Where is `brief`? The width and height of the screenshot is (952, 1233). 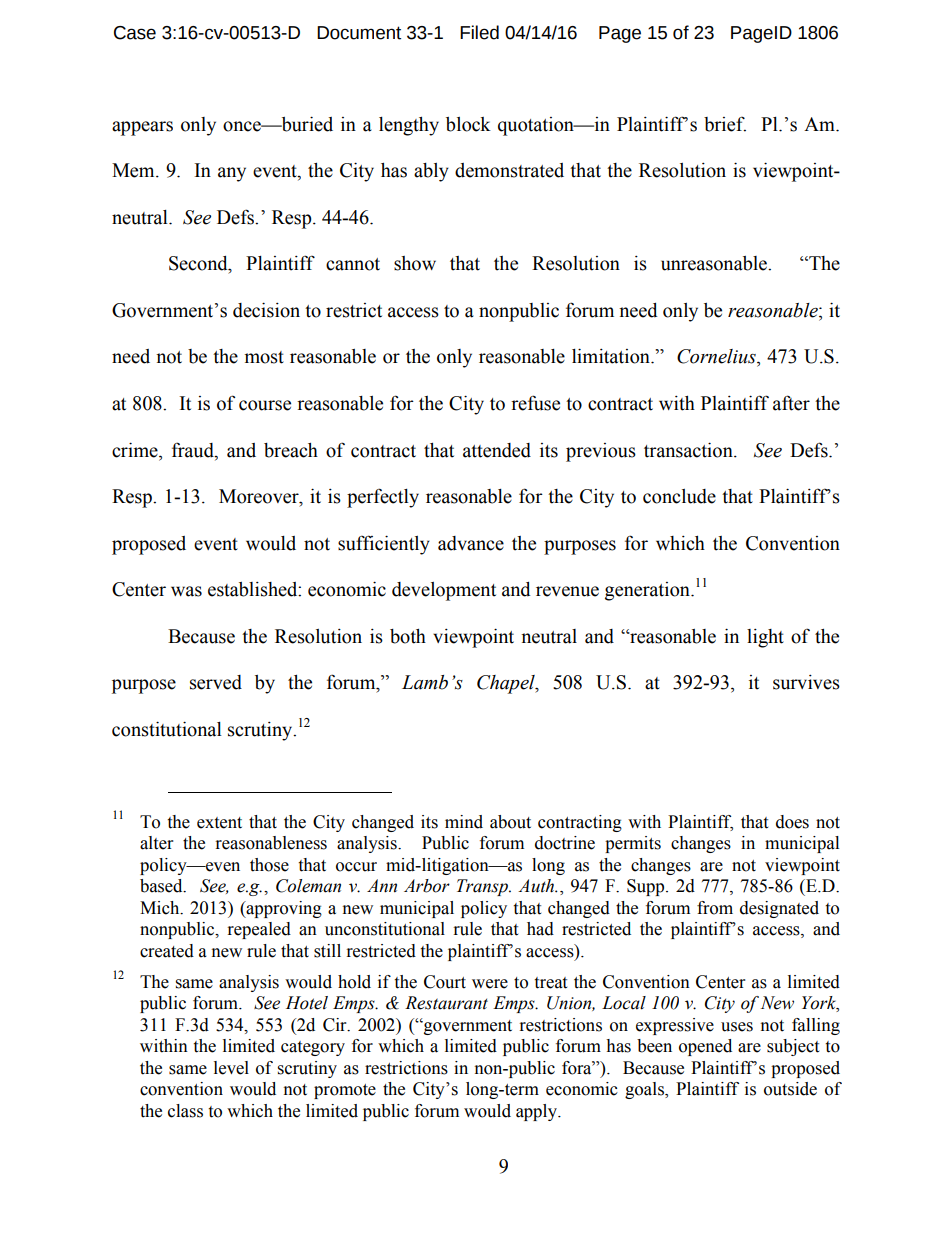
brief is located at coordinates (725, 124).
